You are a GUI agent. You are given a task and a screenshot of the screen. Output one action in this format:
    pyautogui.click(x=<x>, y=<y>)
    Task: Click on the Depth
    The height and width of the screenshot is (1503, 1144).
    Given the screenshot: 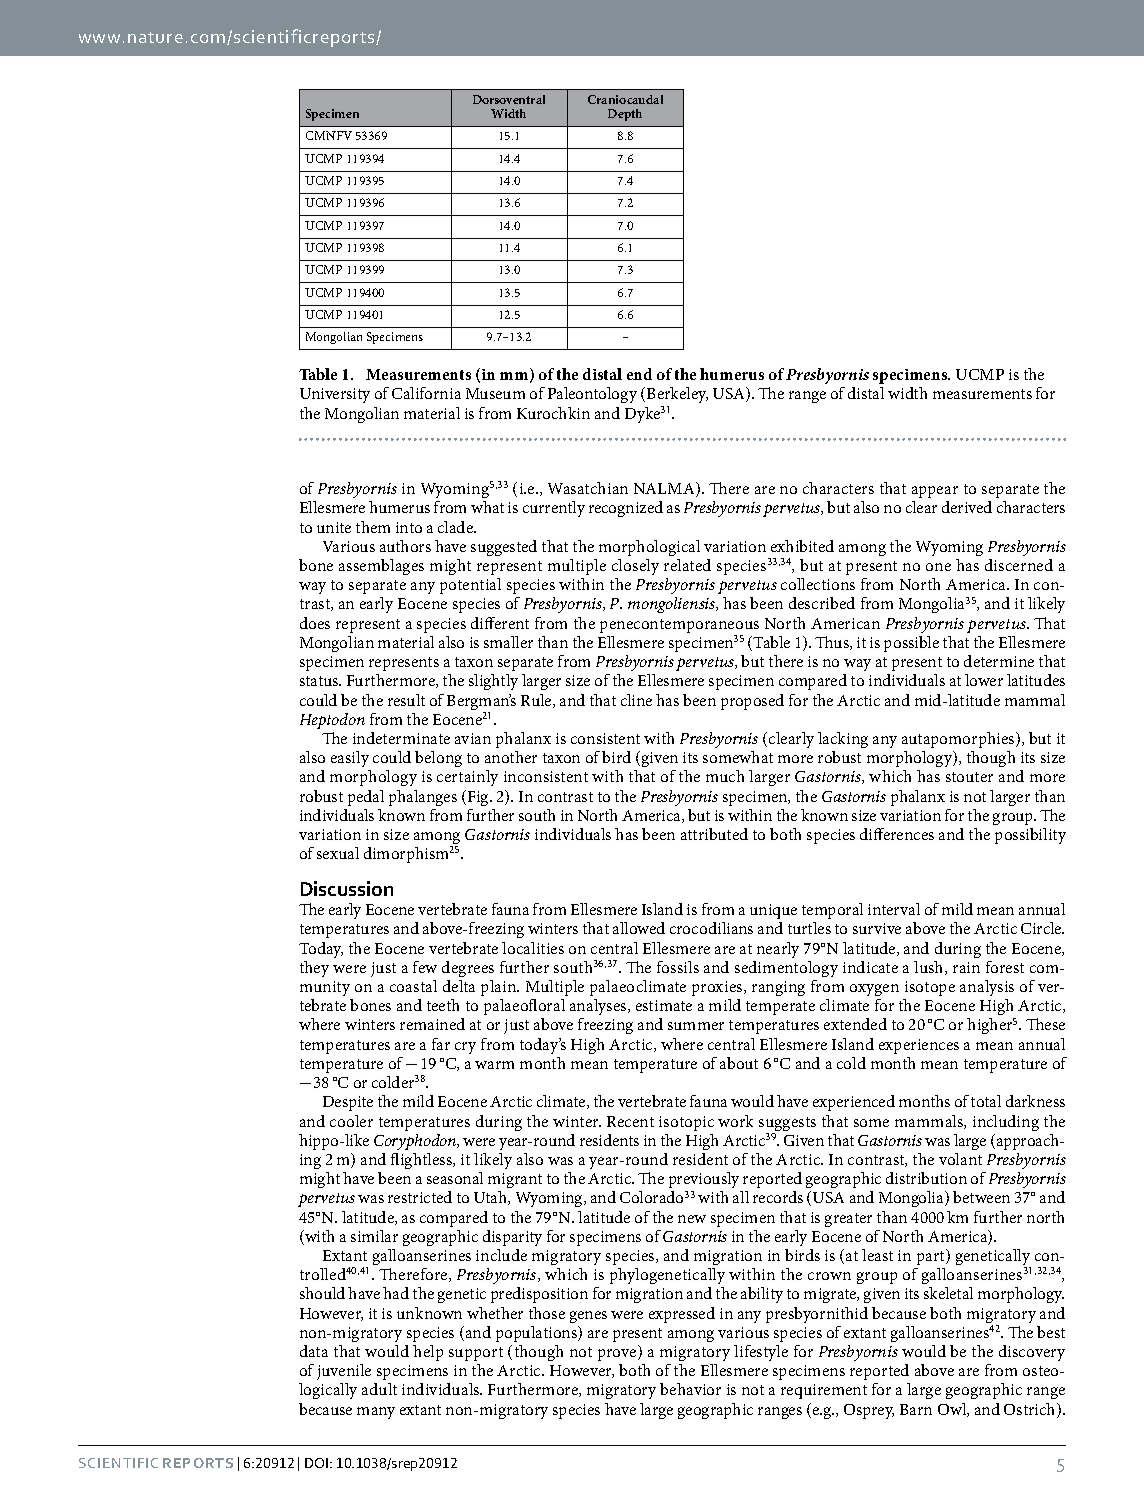 What is the action you would take?
    pyautogui.click(x=625, y=115)
